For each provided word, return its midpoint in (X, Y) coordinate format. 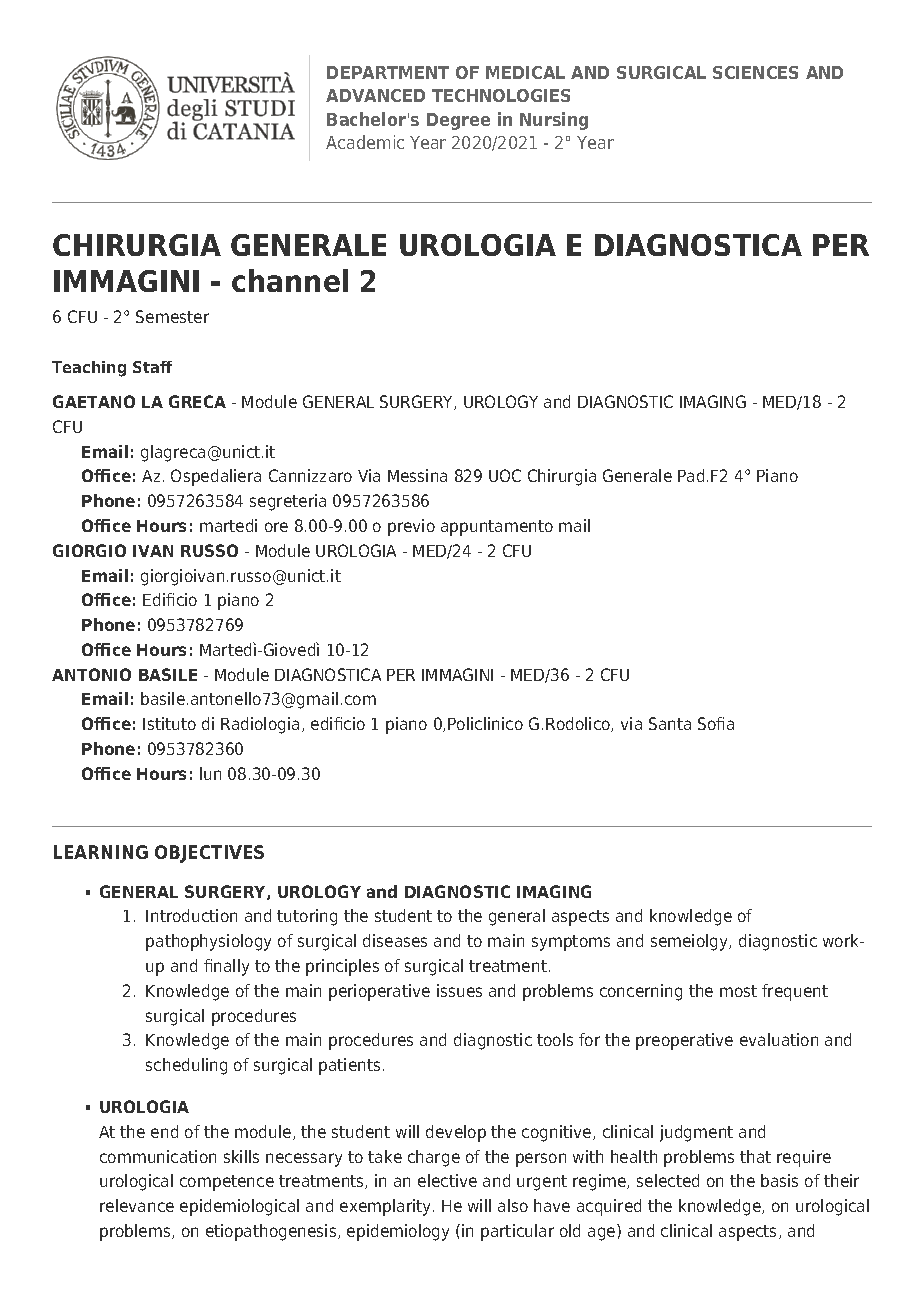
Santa (670, 723)
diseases (395, 940)
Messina (417, 475)
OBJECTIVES (209, 854)
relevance (137, 1205)
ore (276, 527)
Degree (458, 121)
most (738, 991)
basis (779, 1180)
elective (447, 1180)
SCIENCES (755, 72)
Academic (365, 142)
